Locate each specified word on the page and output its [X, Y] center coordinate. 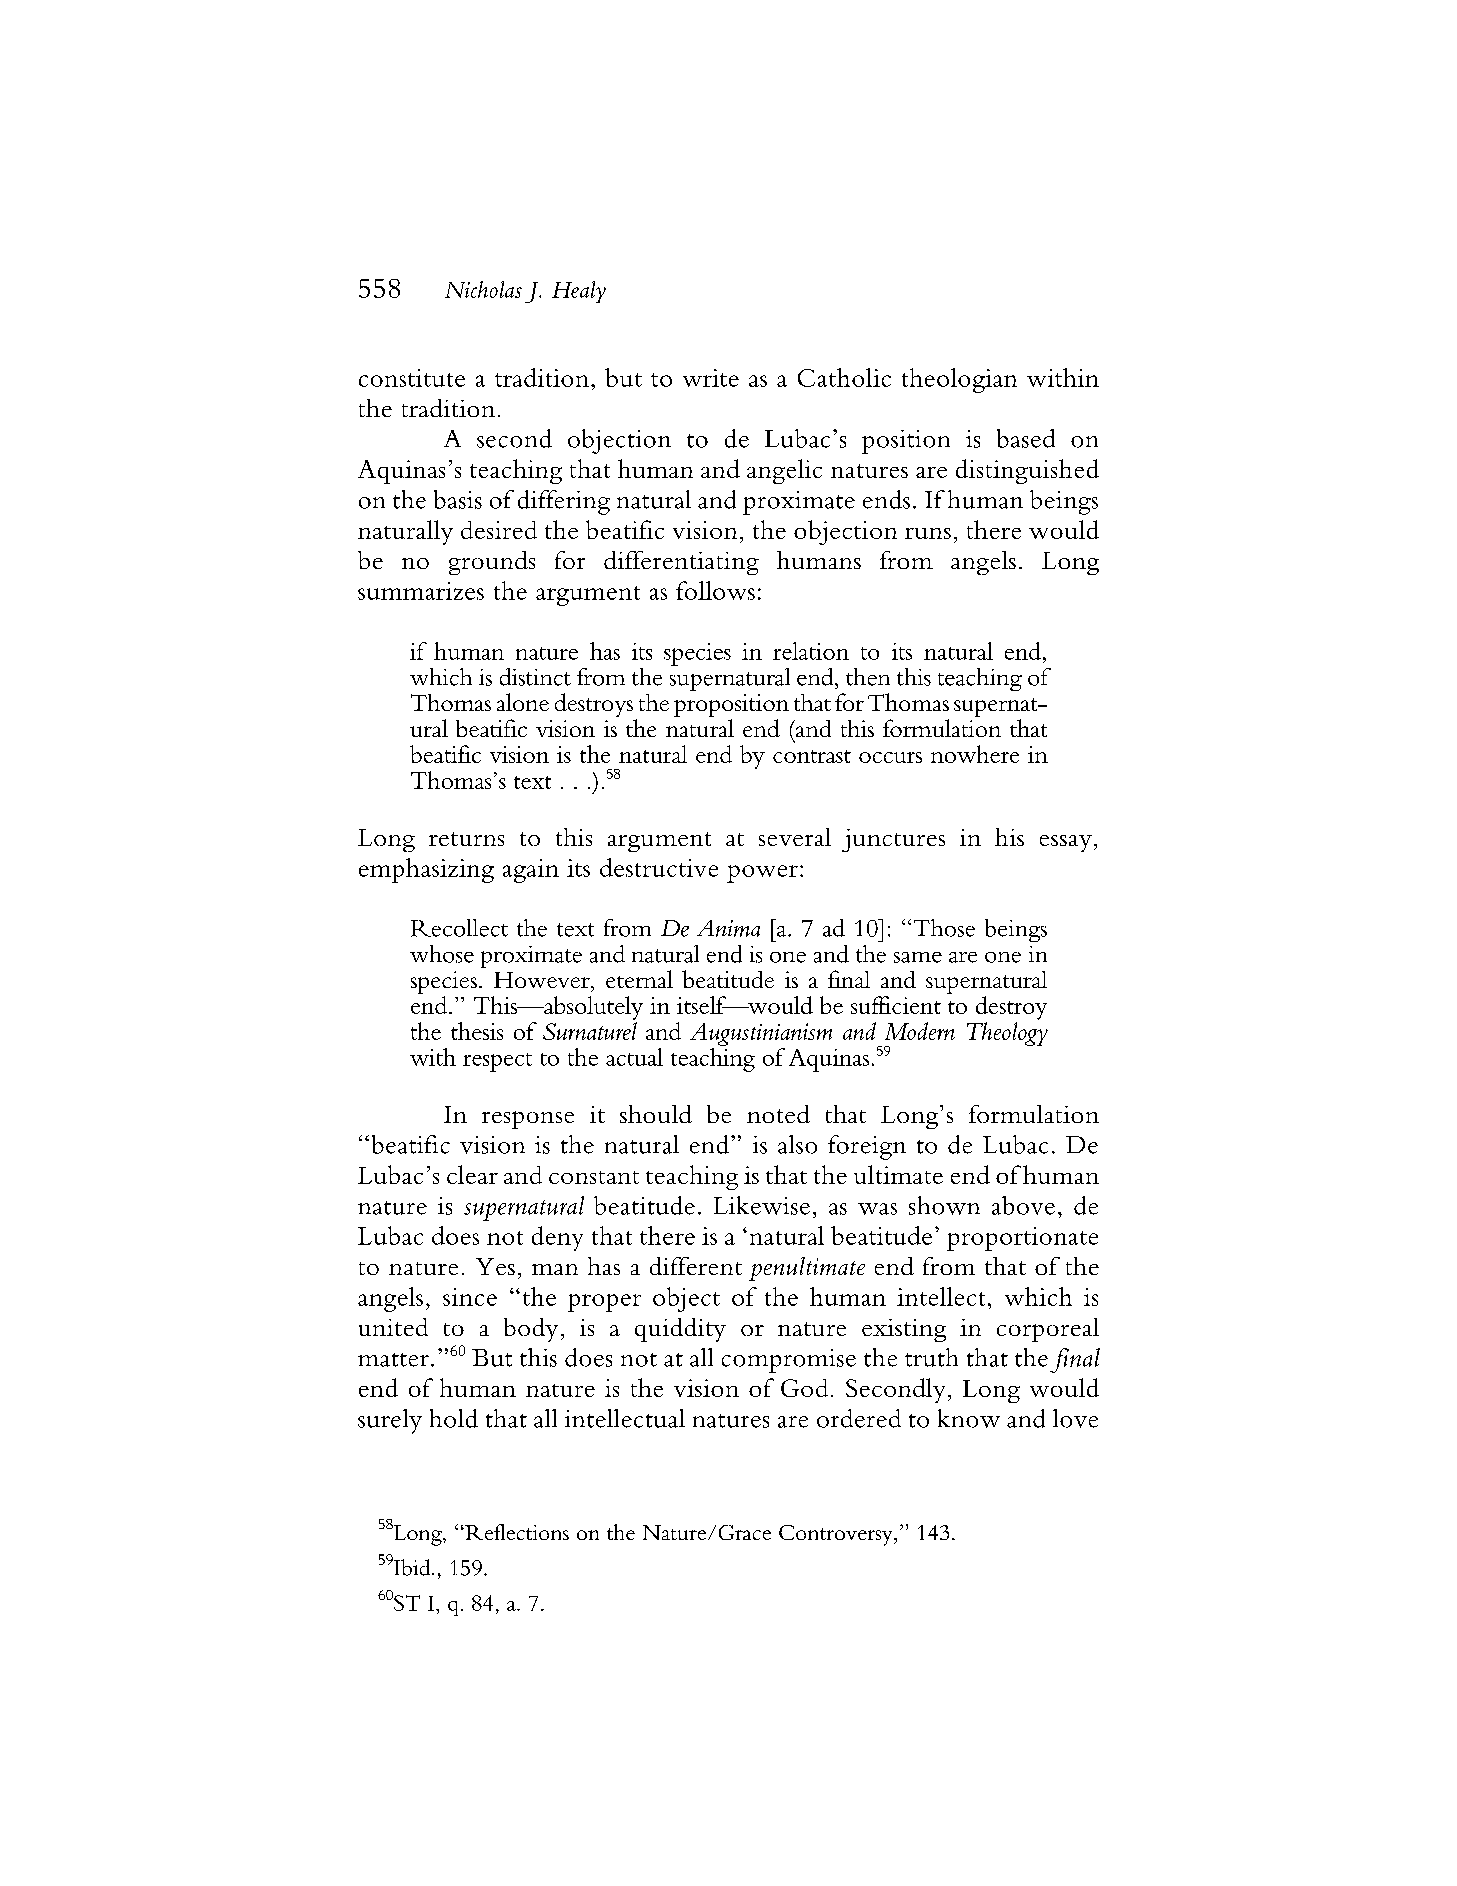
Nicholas [483, 289]
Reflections [516, 1532]
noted [778, 1114]
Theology [1007, 1034]
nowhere [975, 754]
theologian [959, 380]
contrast [812, 756]
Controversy [837, 1535]
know [969, 1418]
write [711, 378]
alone [523, 702]
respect [497, 1062]
